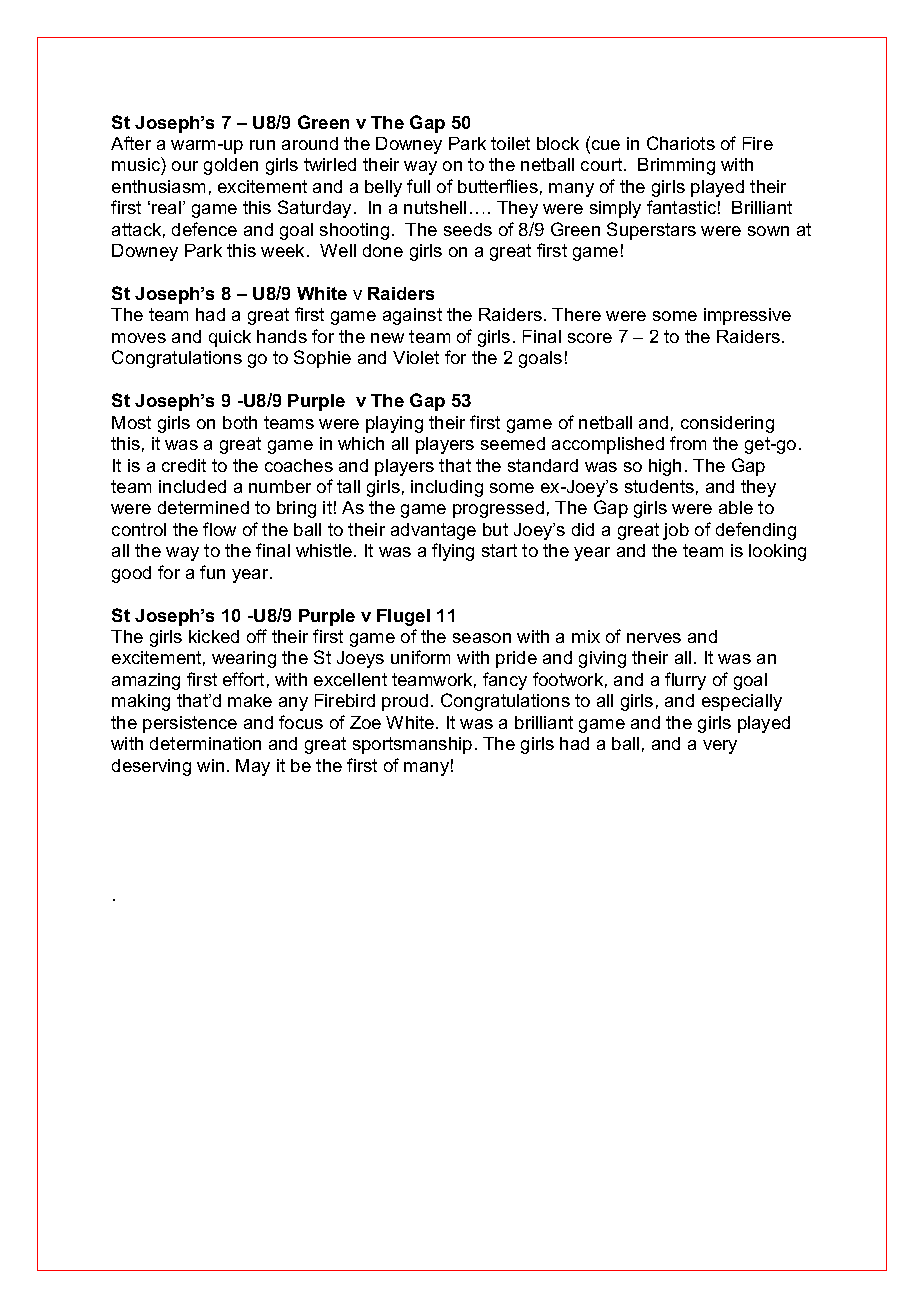  I want to click on from, so click(688, 443).
